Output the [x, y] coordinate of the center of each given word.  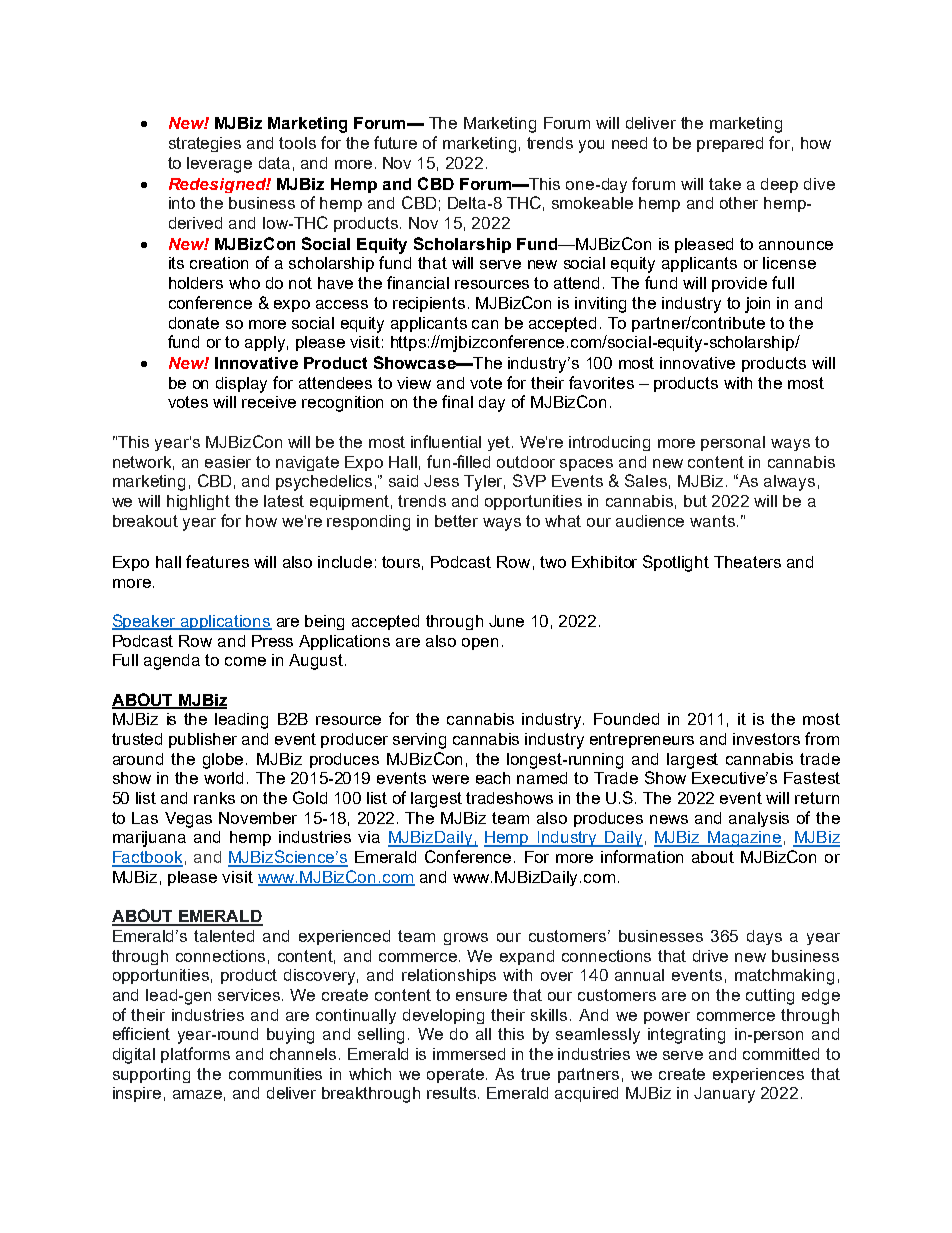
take [725, 184]
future [395, 142]
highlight [198, 502]
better [456, 521]
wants [712, 521]
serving [419, 741]
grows [466, 939]
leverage [219, 165]
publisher [203, 740]
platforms [195, 1055]
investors [766, 739]
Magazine [744, 839]
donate [194, 323]
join [757, 305]
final [457, 401]
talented [224, 936]
